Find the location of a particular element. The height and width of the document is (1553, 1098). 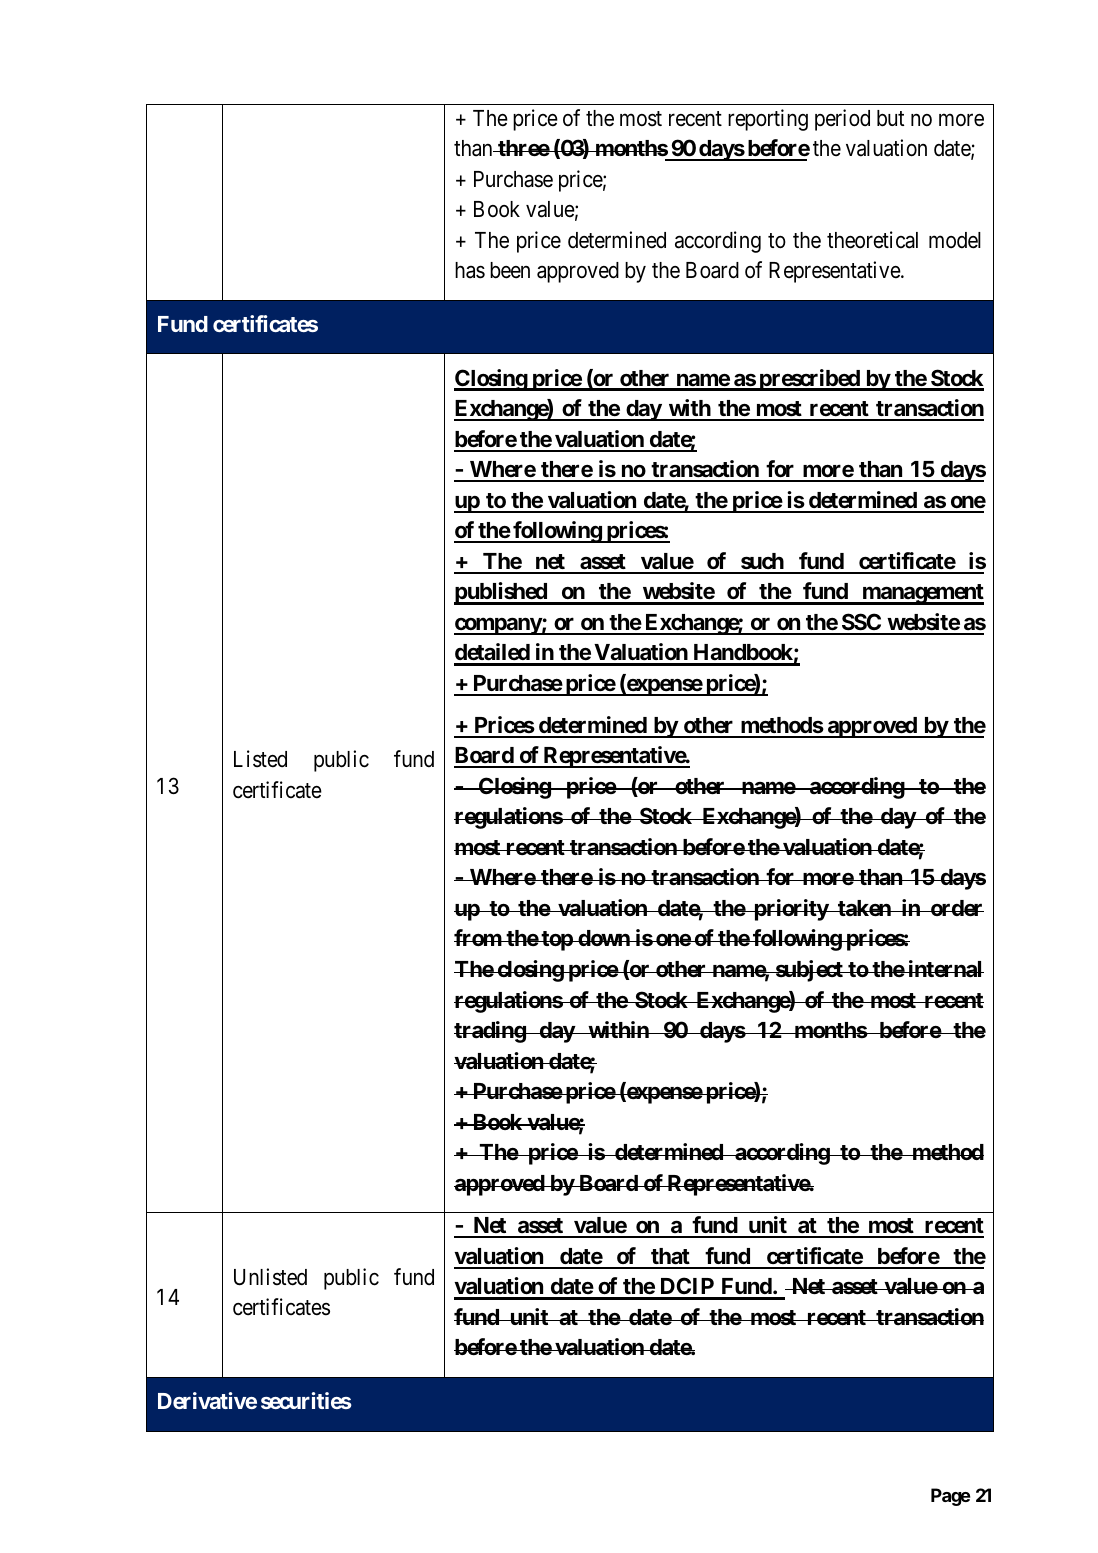

from is located at coordinates (478, 937).
